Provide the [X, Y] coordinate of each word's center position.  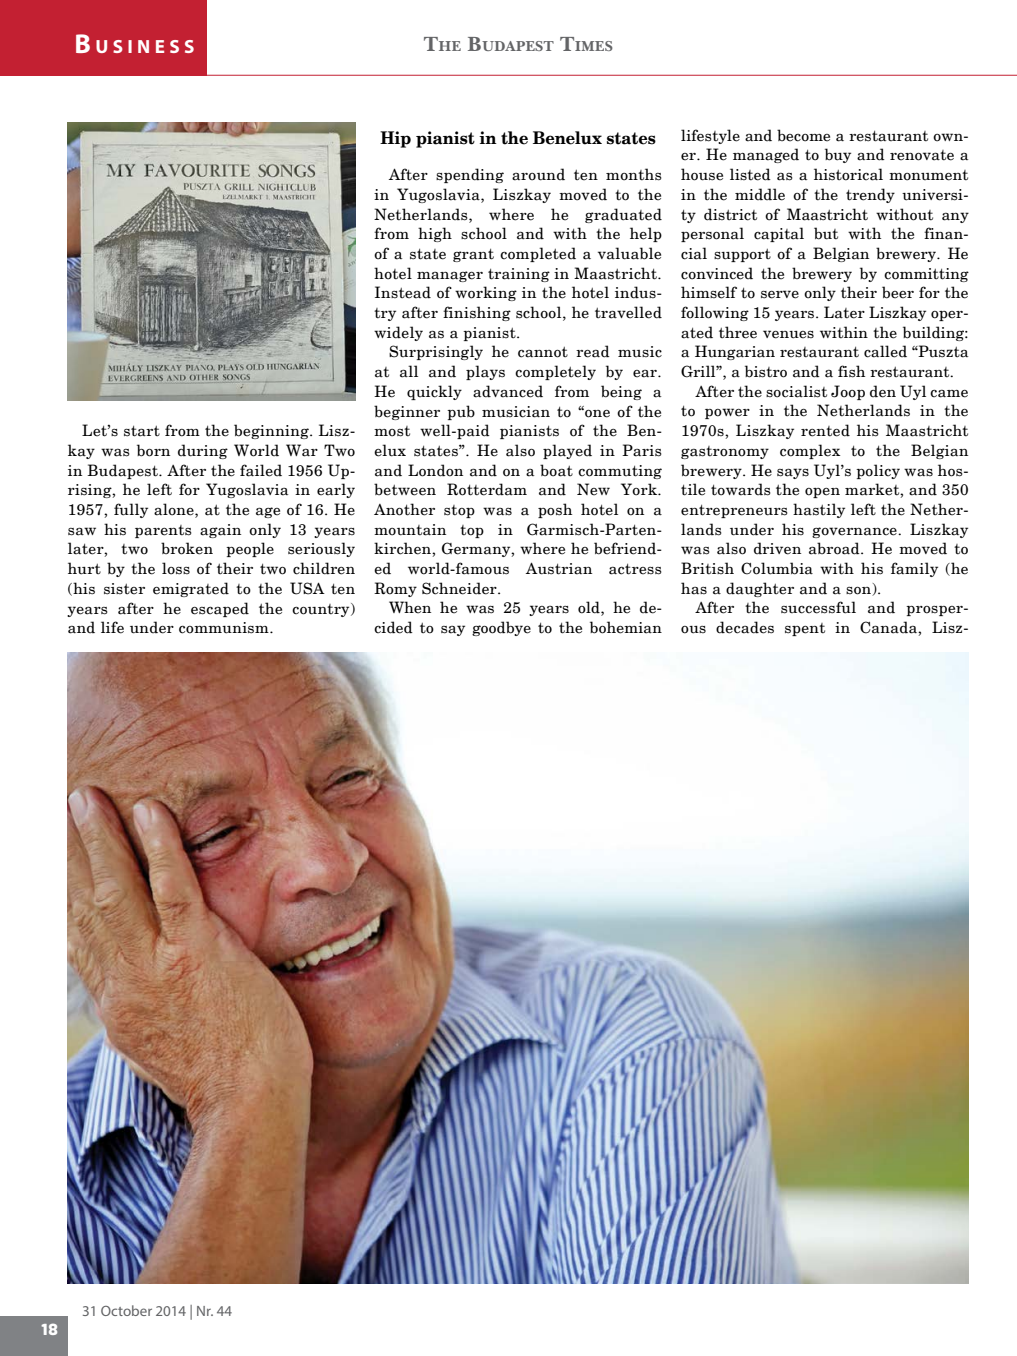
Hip [395, 139]
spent [805, 629]
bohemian [626, 627]
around [538, 174]
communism [225, 628]
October [126, 1310]
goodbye [501, 628]
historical [848, 174]
